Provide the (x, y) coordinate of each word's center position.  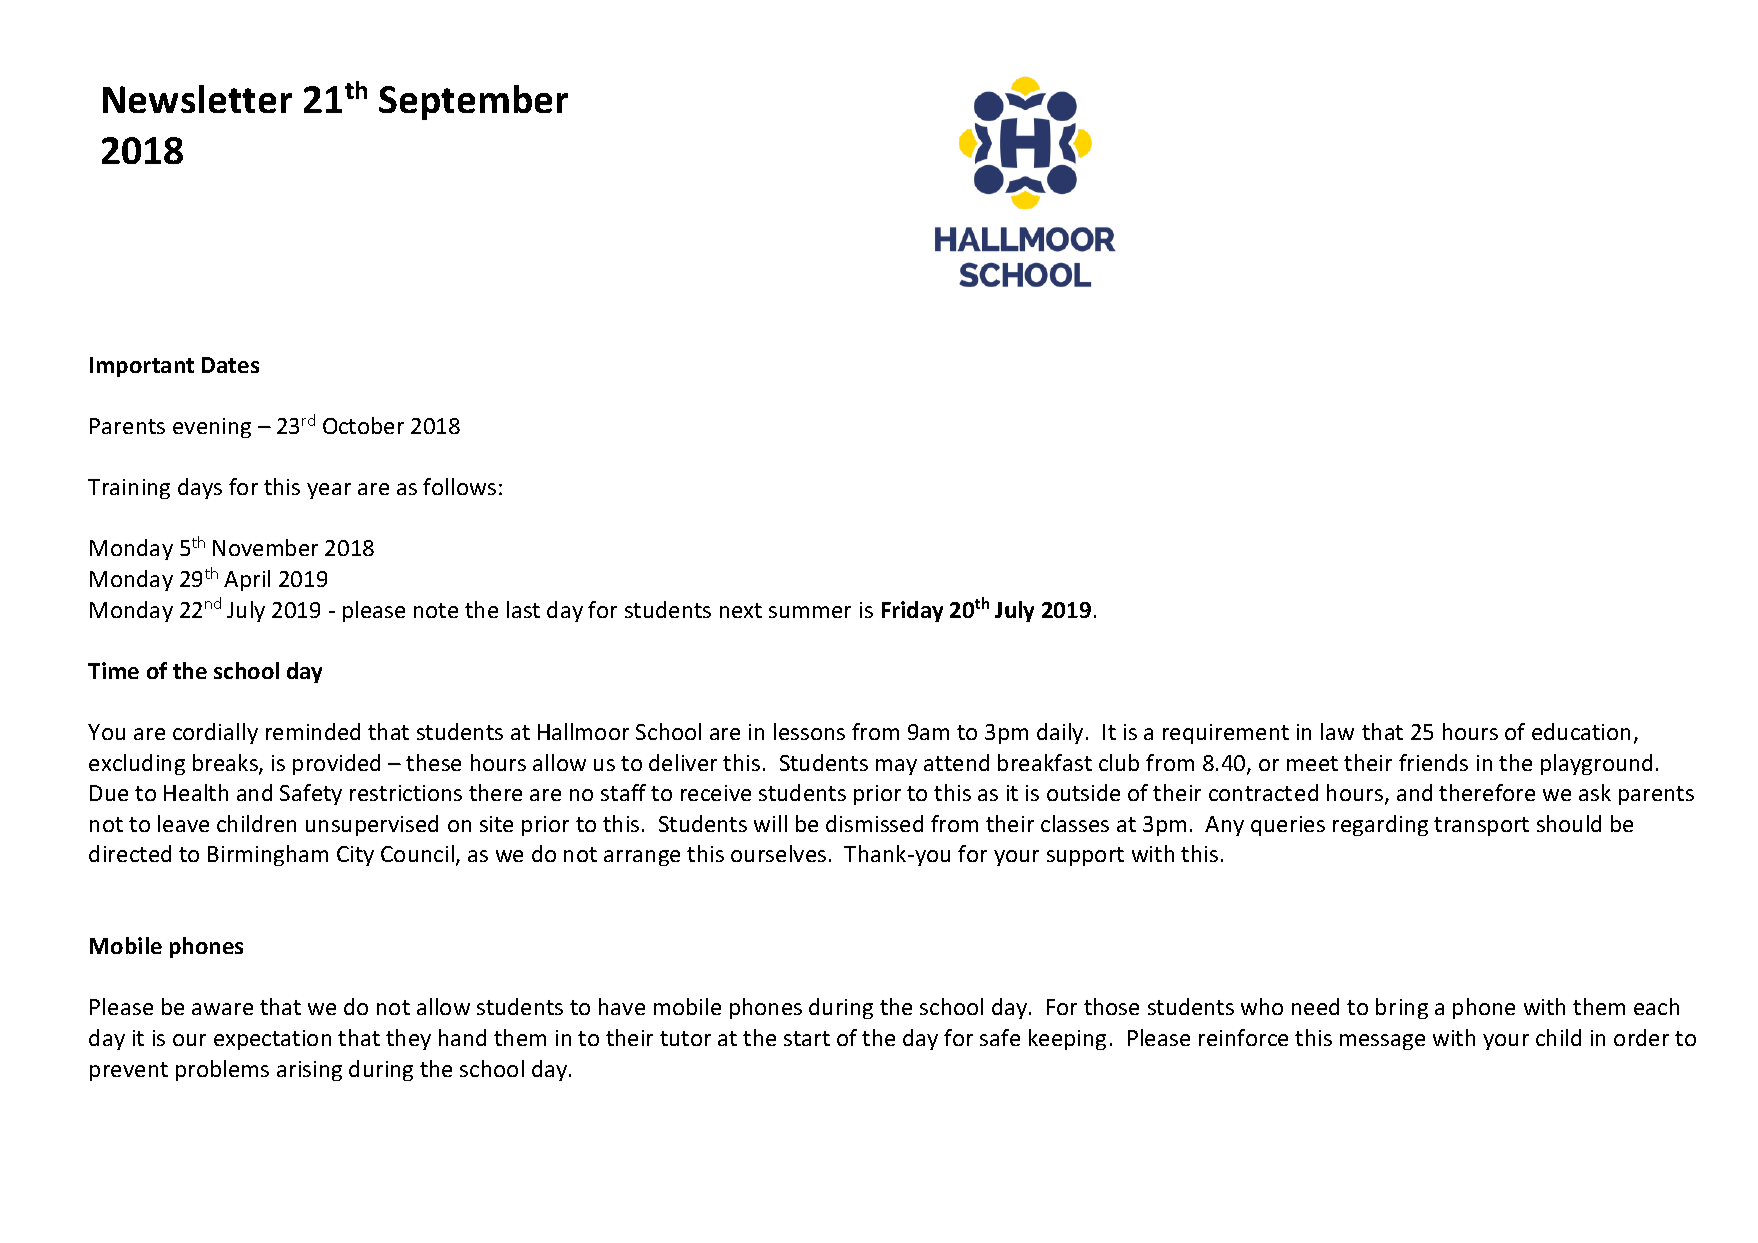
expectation (272, 1040)
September (473, 102)
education (1581, 731)
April (247, 580)
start (807, 1038)
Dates (230, 365)
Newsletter (197, 99)
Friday (912, 611)
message (1382, 1042)
